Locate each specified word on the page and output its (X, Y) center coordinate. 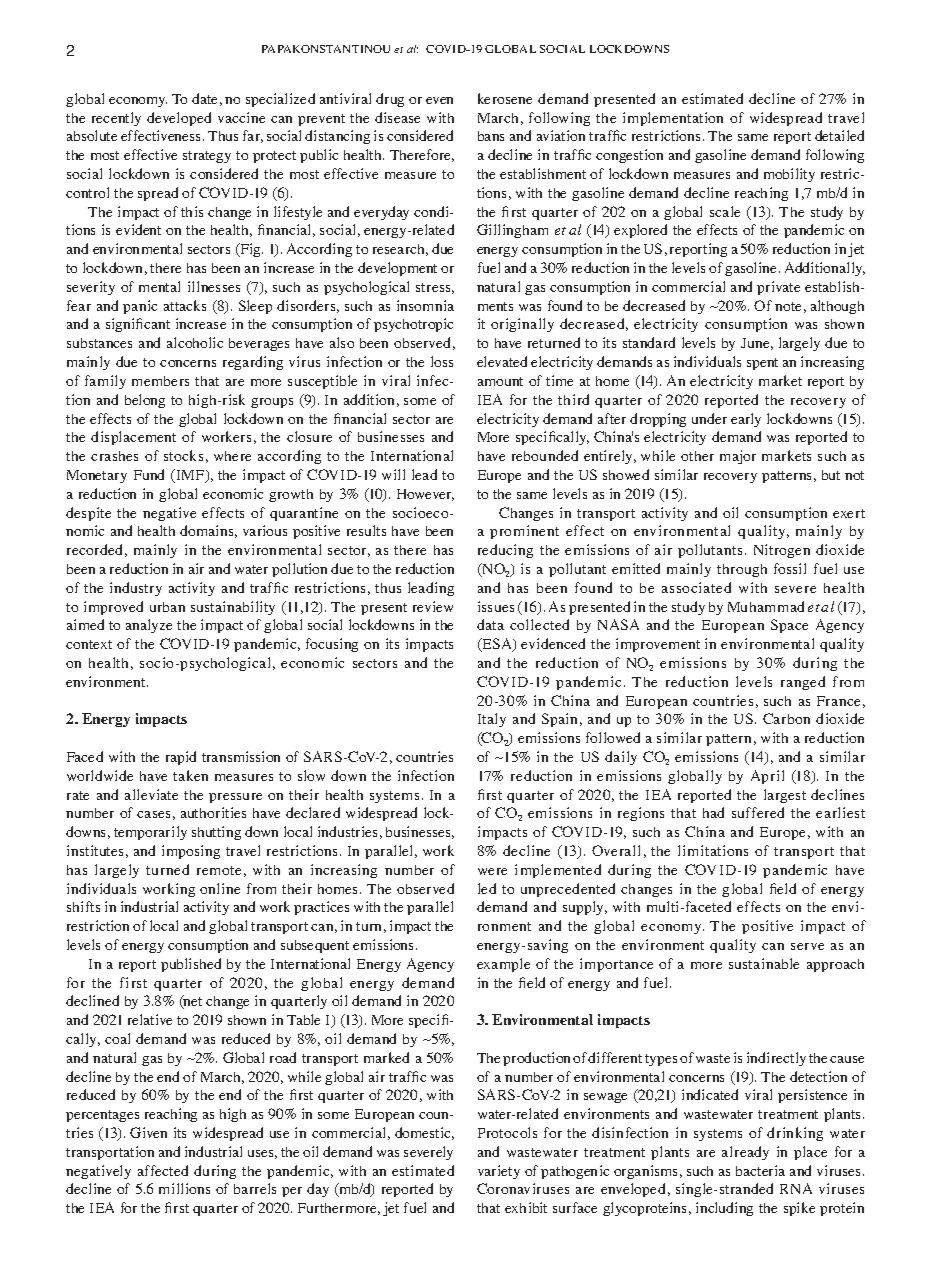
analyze (149, 626)
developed (179, 119)
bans (491, 136)
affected (163, 1170)
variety (499, 1172)
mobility (789, 175)
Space (789, 626)
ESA (498, 645)
